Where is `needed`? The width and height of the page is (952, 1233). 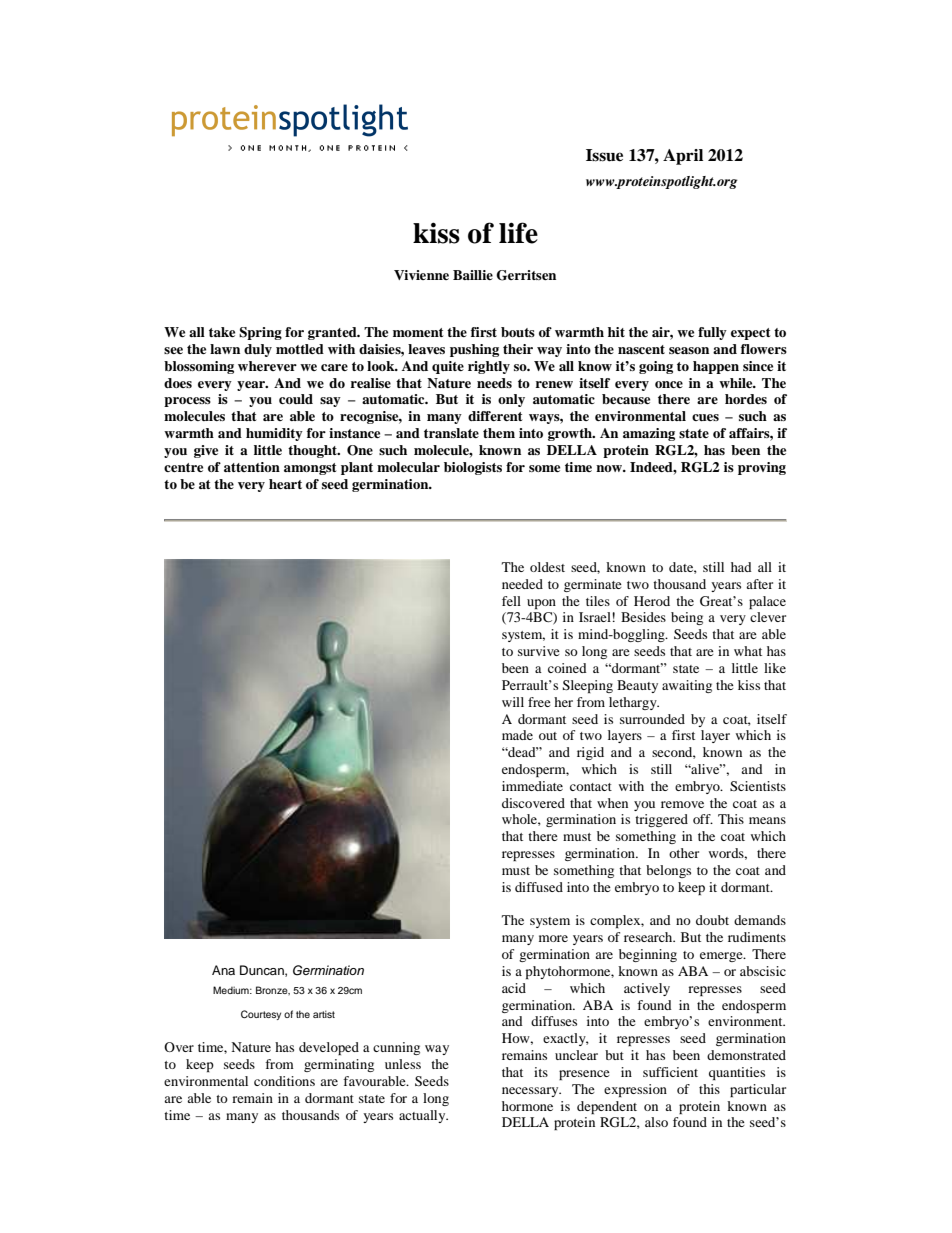
needed is located at coordinates (522, 584).
